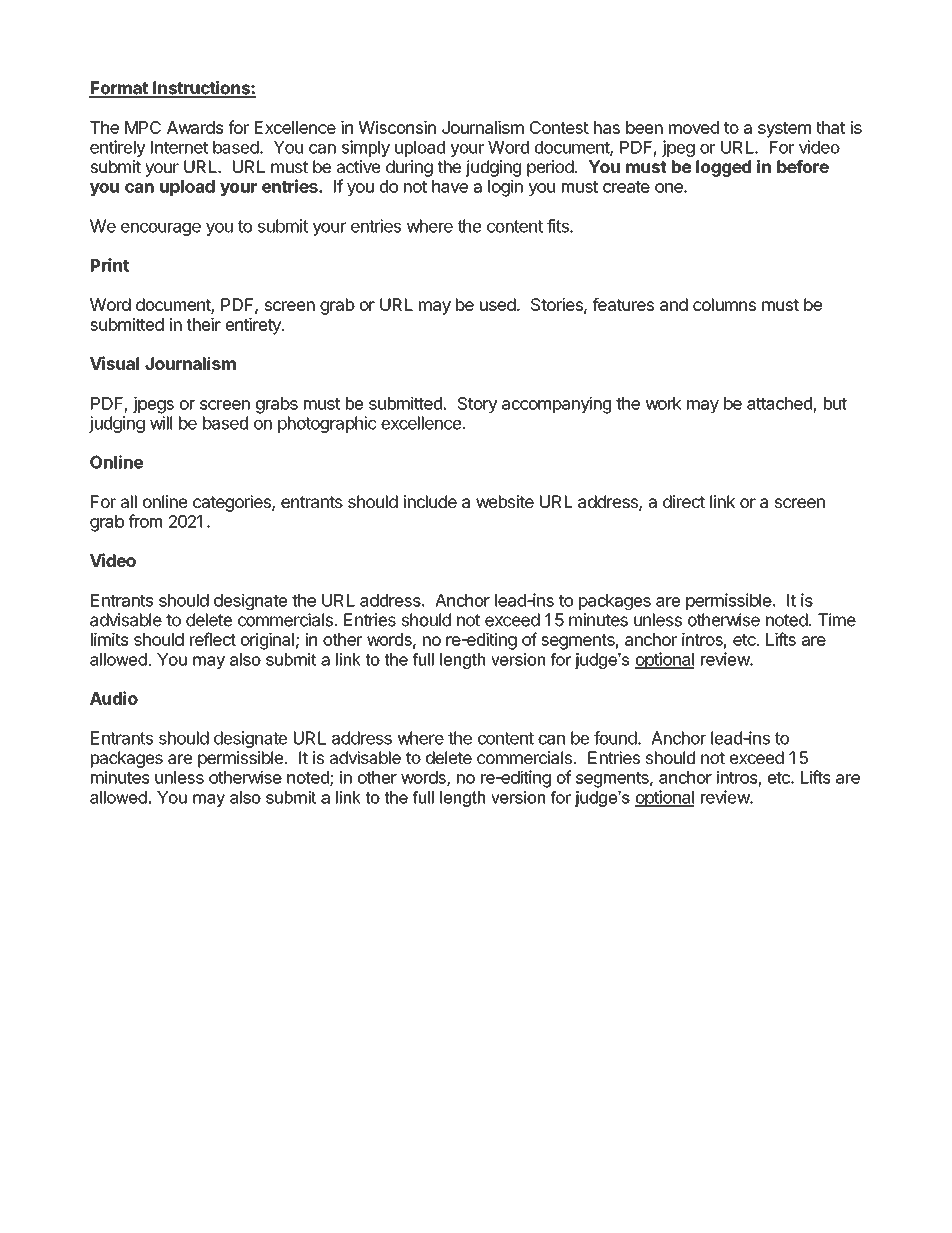  What do you see at coordinates (195, 127) in the page?
I see `Awards` at bounding box center [195, 127].
